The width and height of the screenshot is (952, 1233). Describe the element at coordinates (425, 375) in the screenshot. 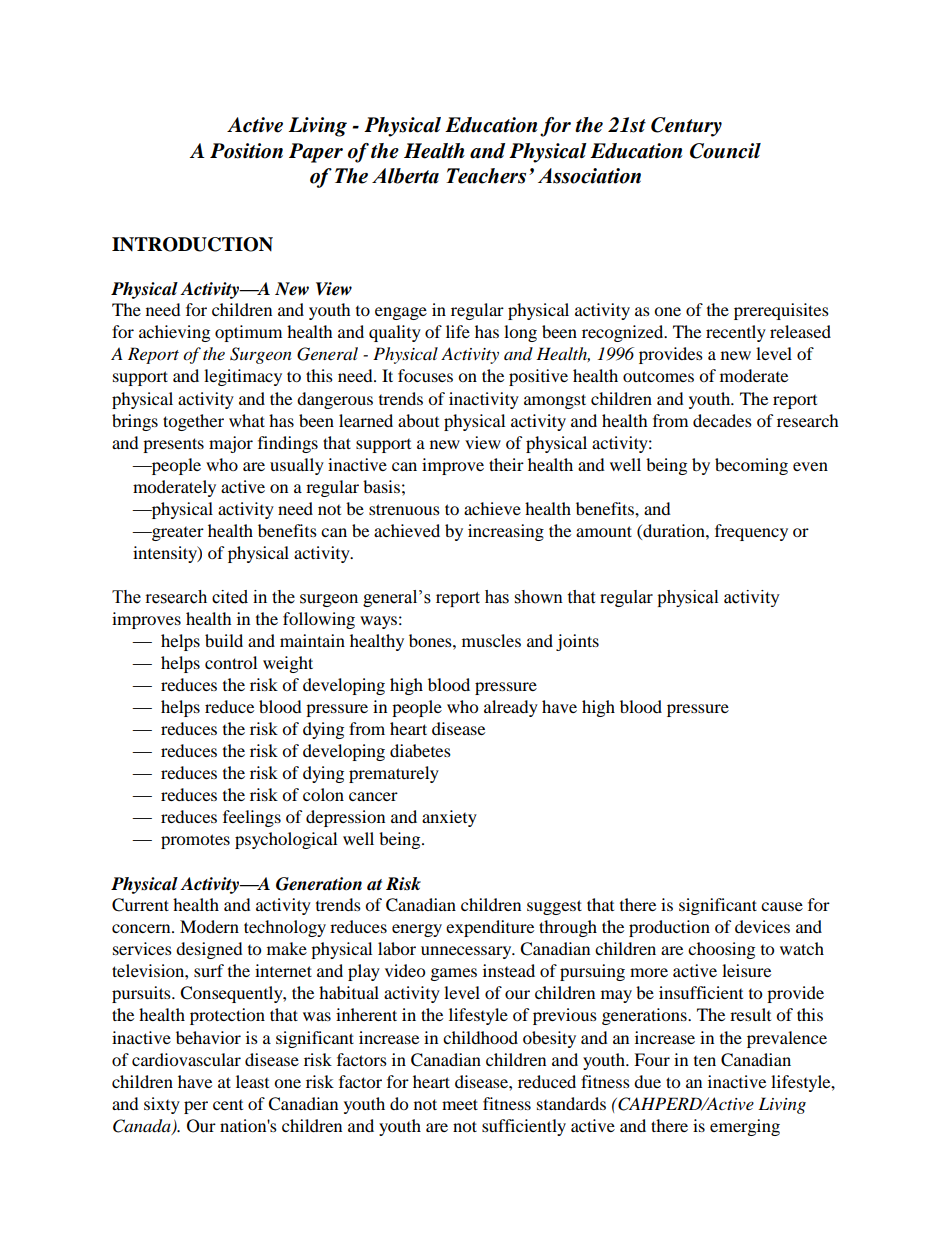

I see `focuses` at that location.
